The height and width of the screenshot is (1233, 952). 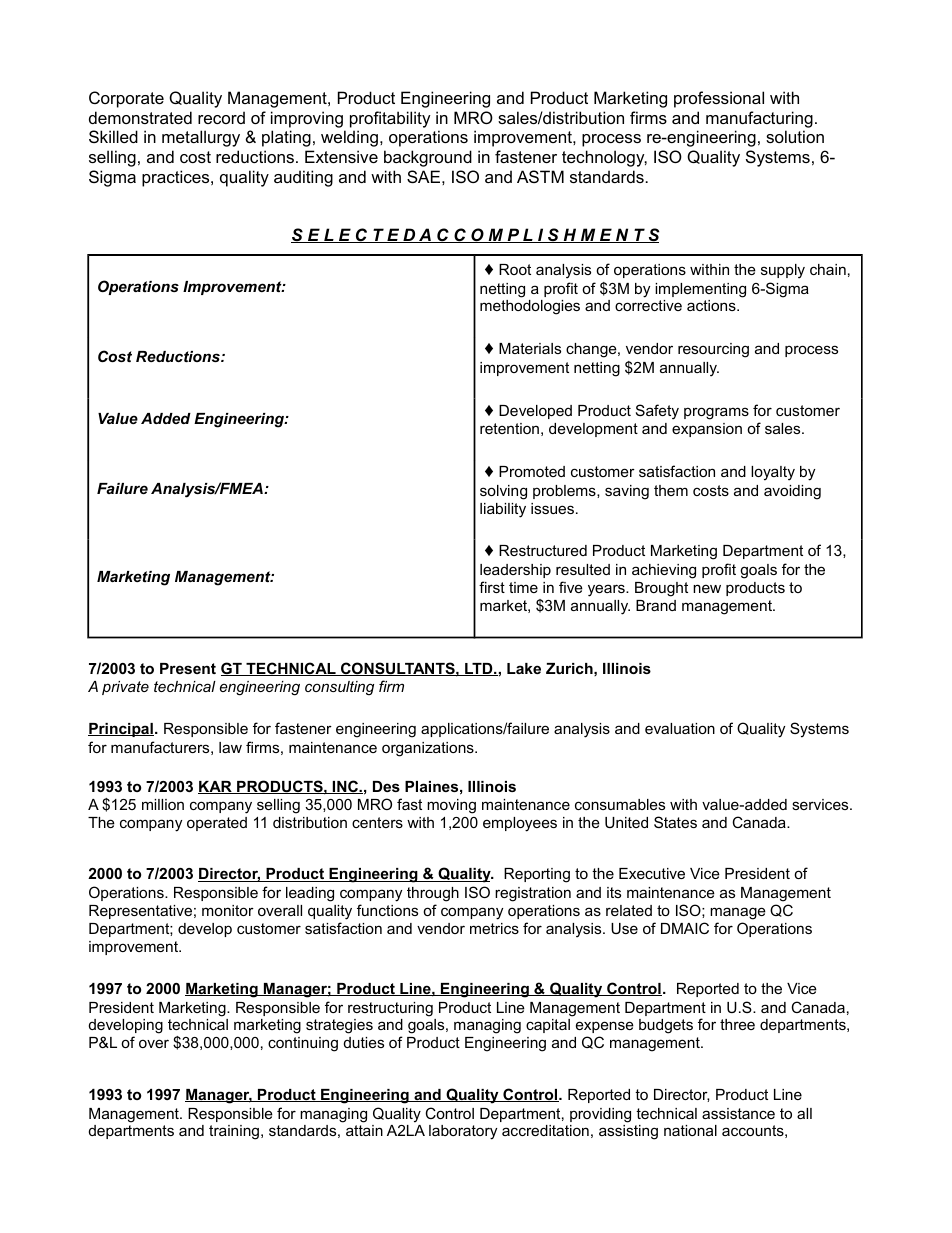 What do you see at coordinates (713, 350) in the screenshot?
I see `resourcing` at bounding box center [713, 350].
